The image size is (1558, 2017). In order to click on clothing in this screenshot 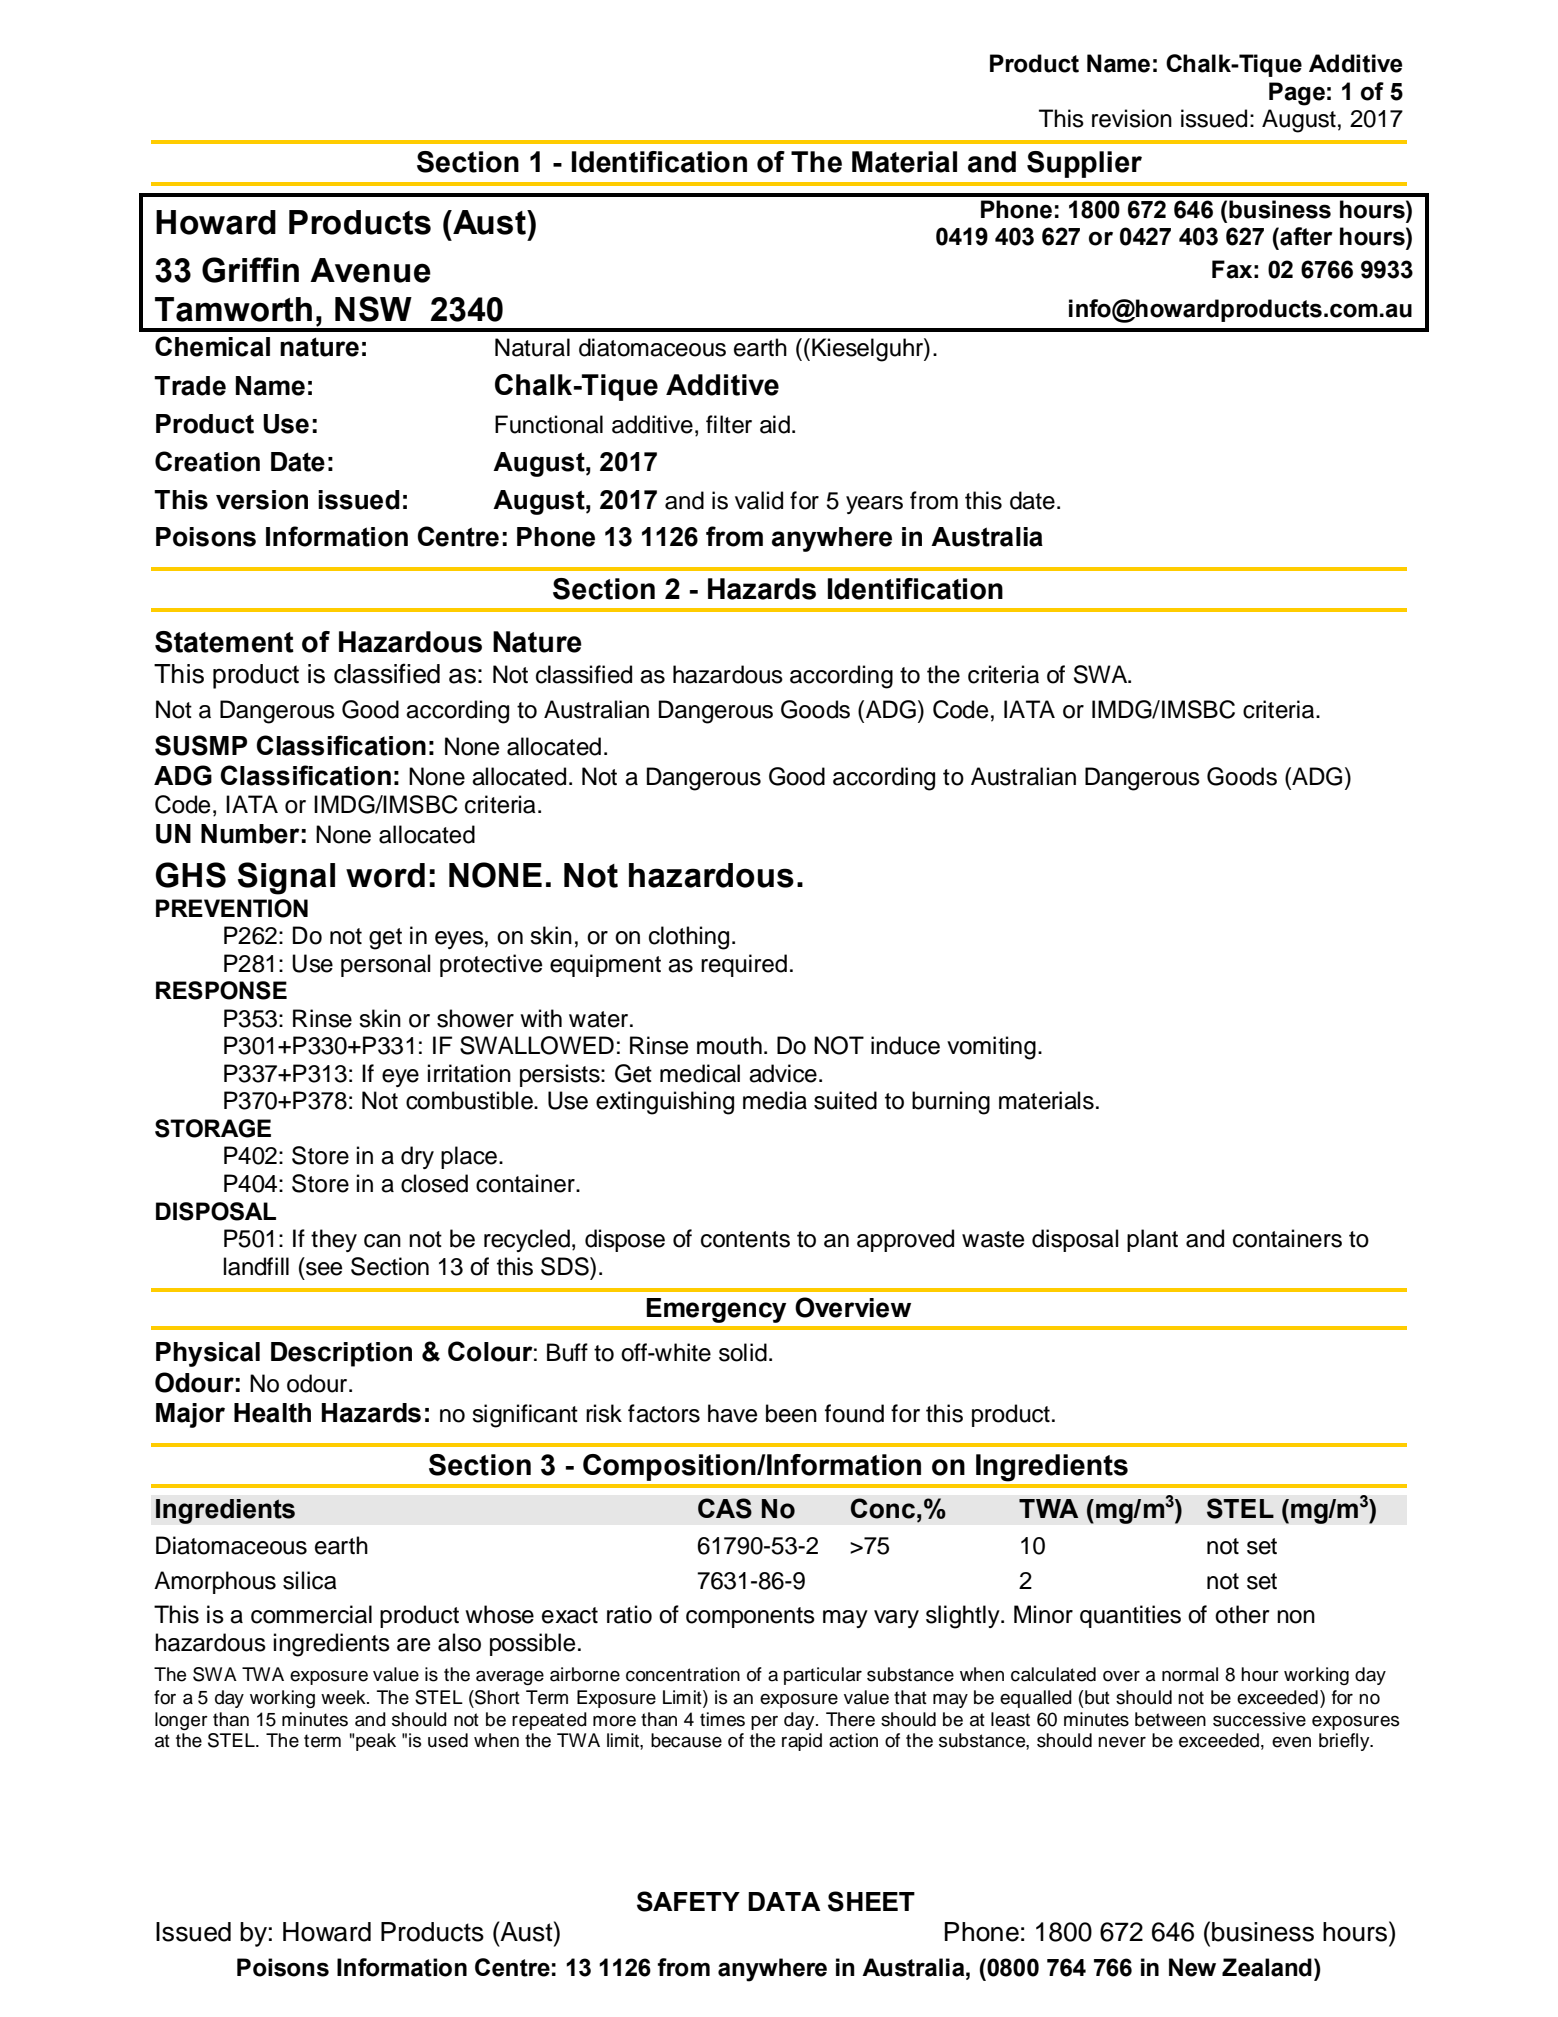, I will do `click(689, 938)`.
